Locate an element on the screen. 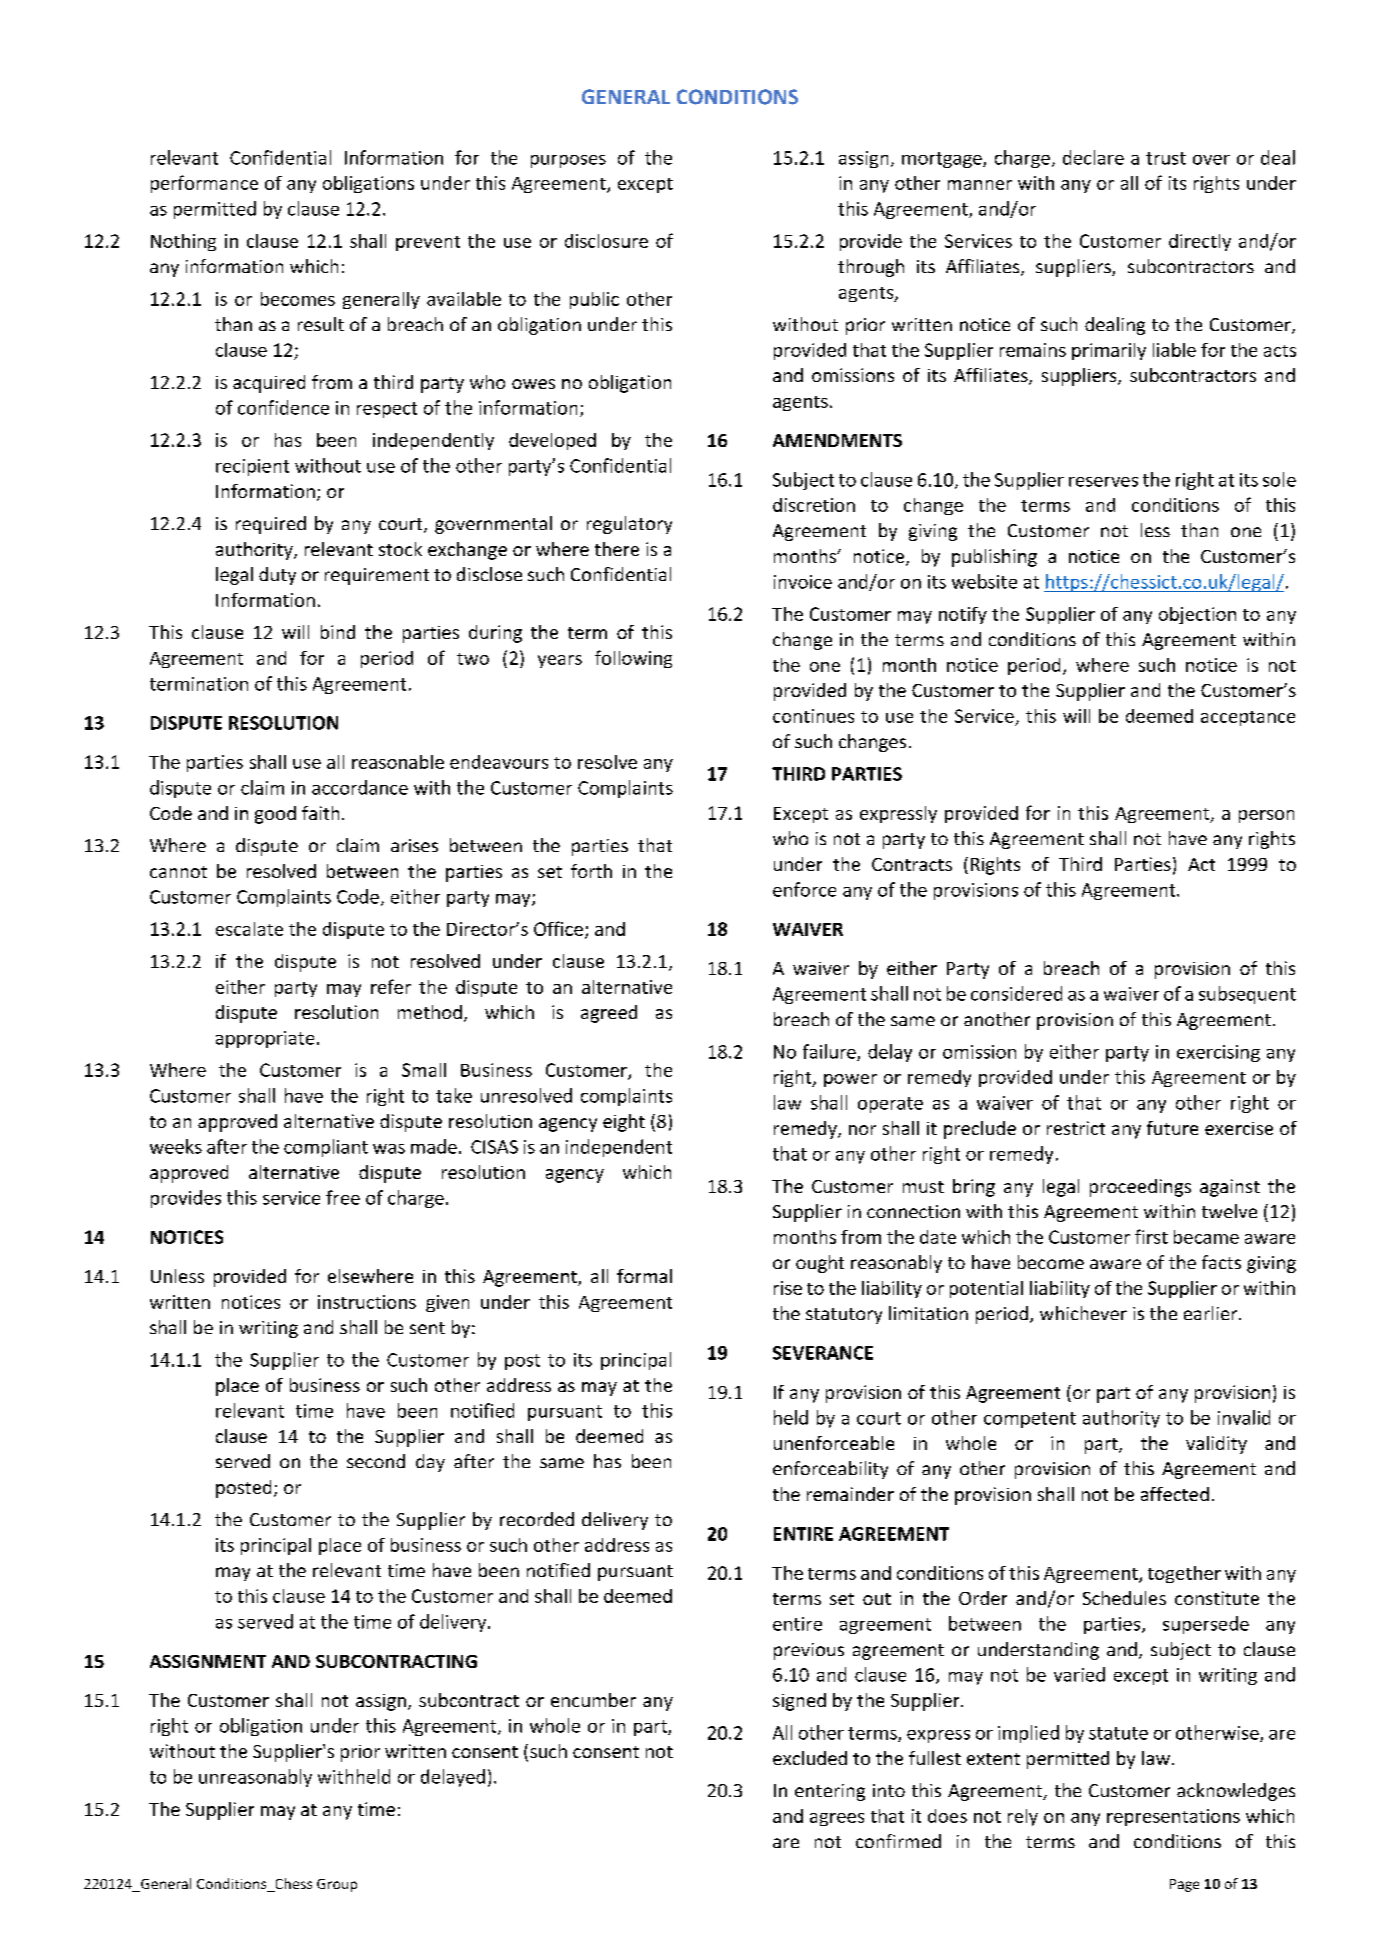 This screenshot has width=1380, height=1952. Page is located at coordinates (1184, 1885).
